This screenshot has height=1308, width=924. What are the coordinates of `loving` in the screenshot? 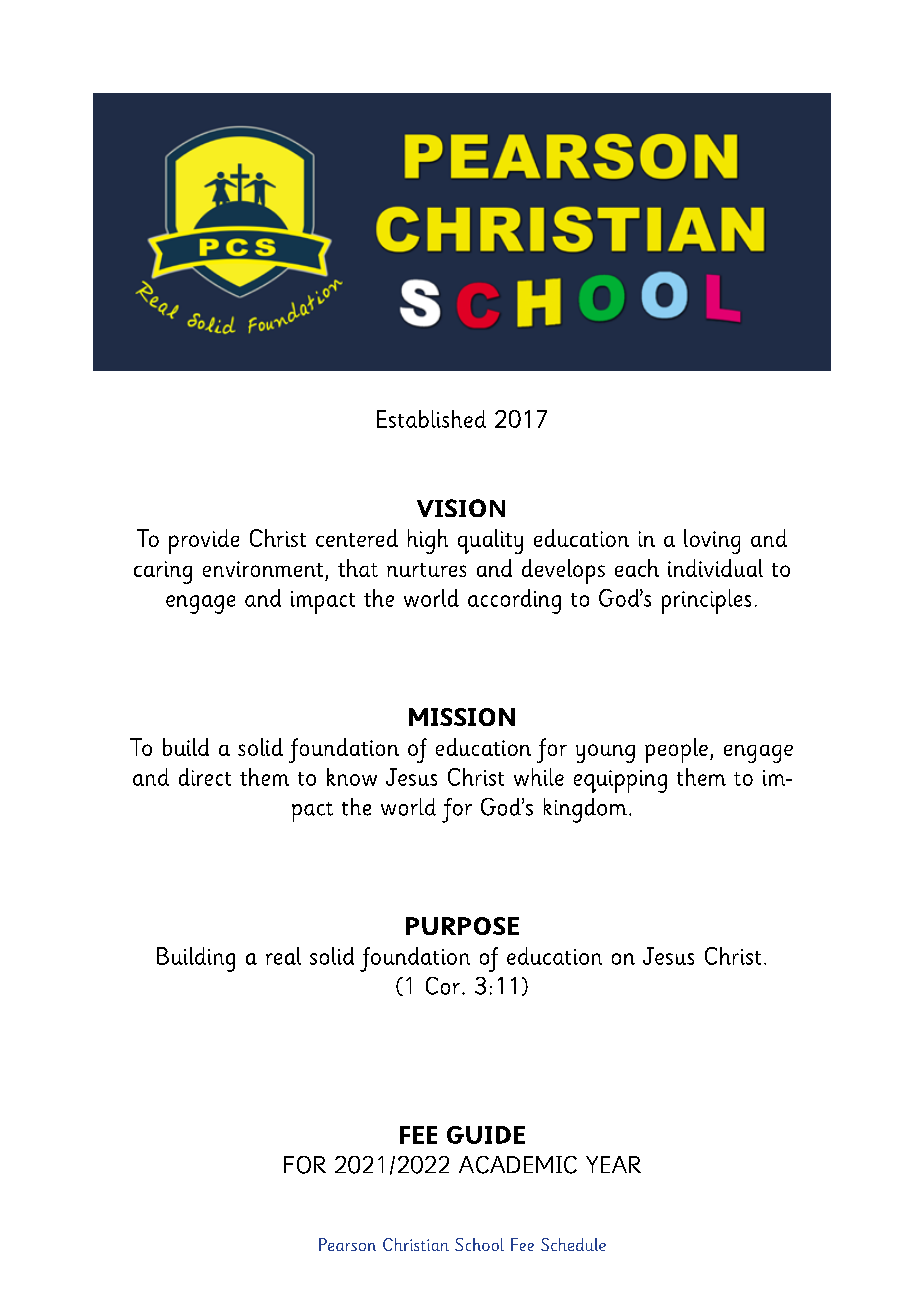 It's located at (712, 541).
